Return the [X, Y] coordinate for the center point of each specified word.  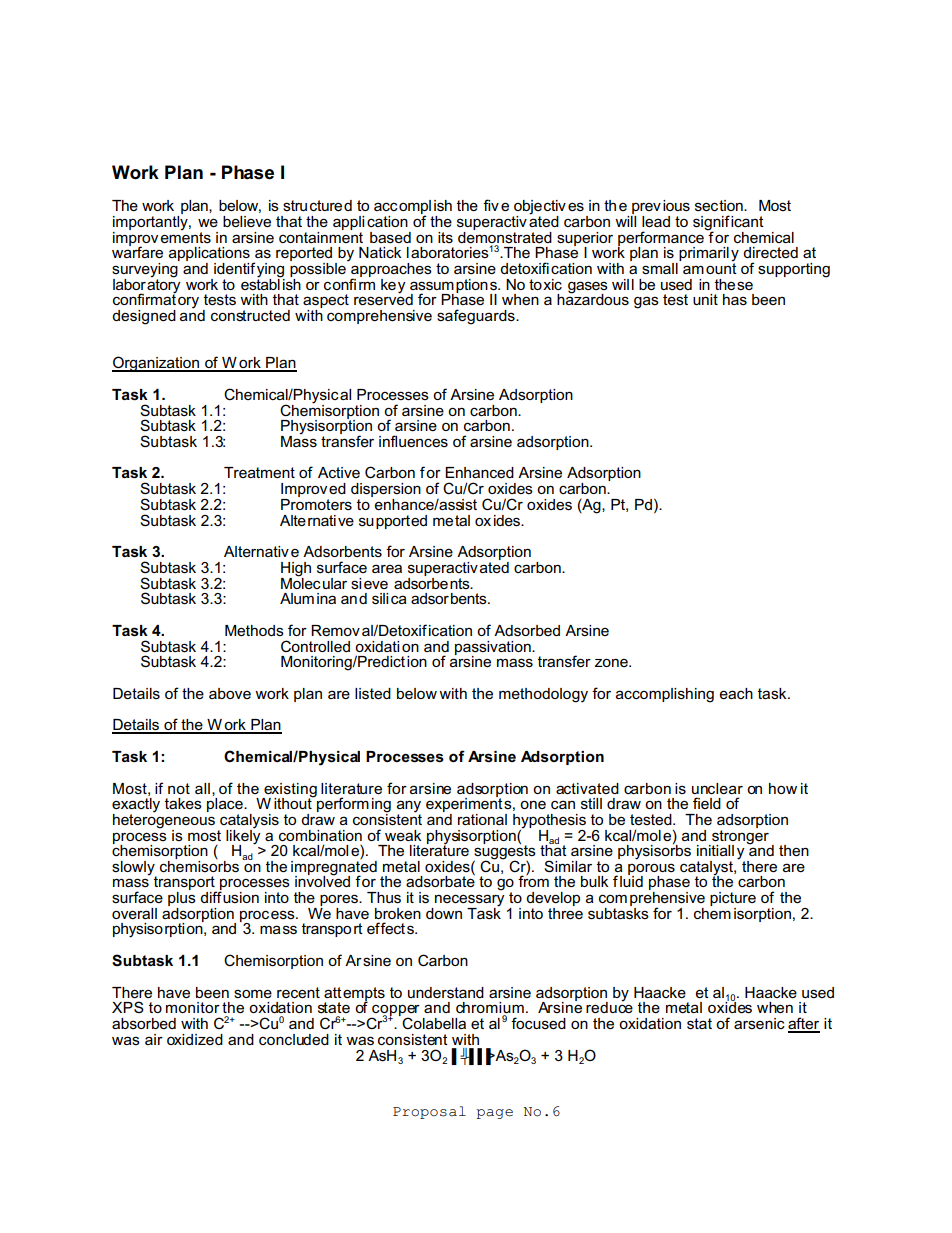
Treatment [259, 472]
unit [705, 299]
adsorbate [440, 880]
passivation [494, 649]
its [445, 237]
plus [182, 900]
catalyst [707, 869]
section [720, 205]
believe [247, 221]
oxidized [195, 1039]
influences [413, 441]
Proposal [429, 1112]
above [230, 693]
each [736, 693]
